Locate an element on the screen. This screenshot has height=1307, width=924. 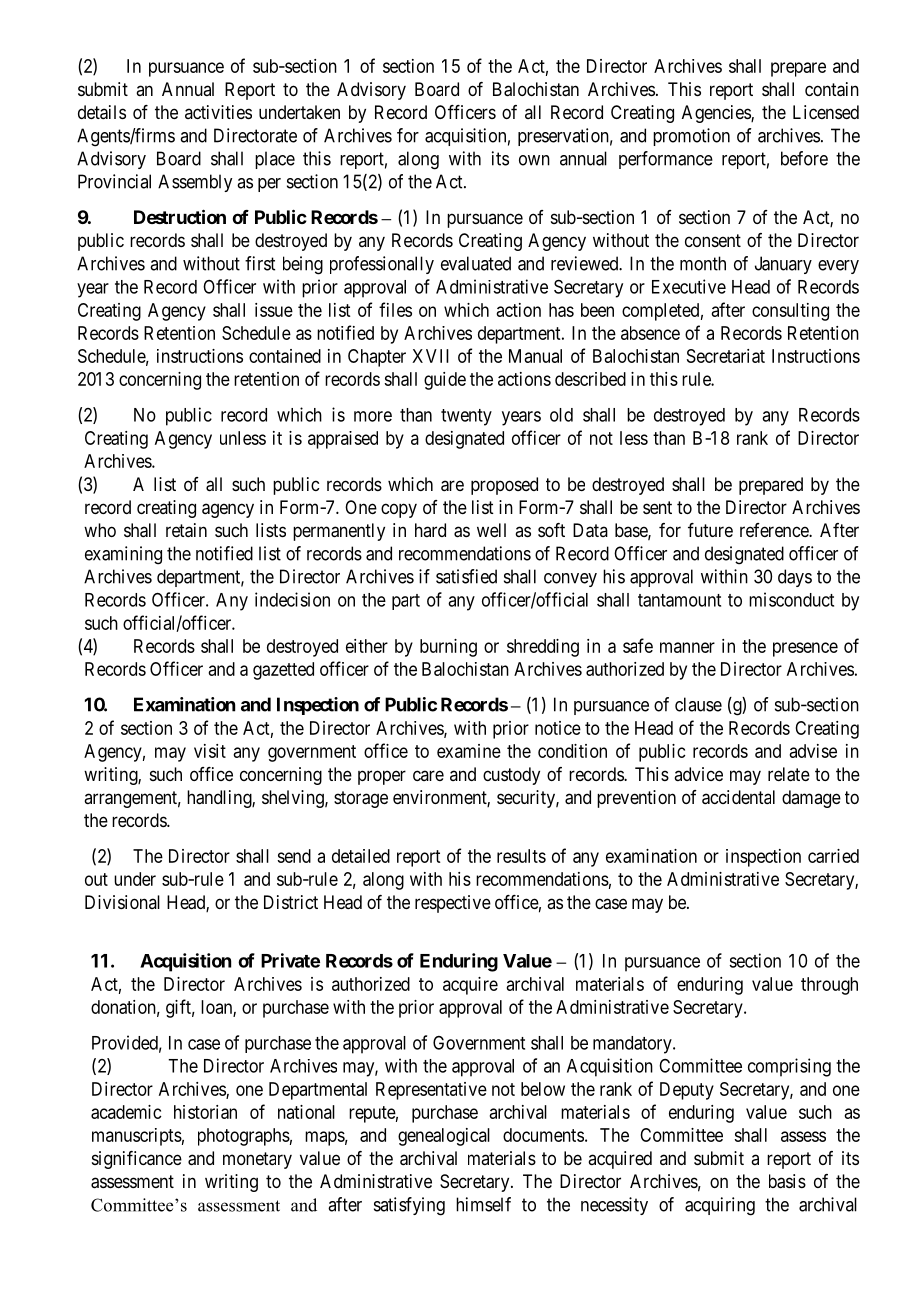
himself is located at coordinates (483, 1204).
